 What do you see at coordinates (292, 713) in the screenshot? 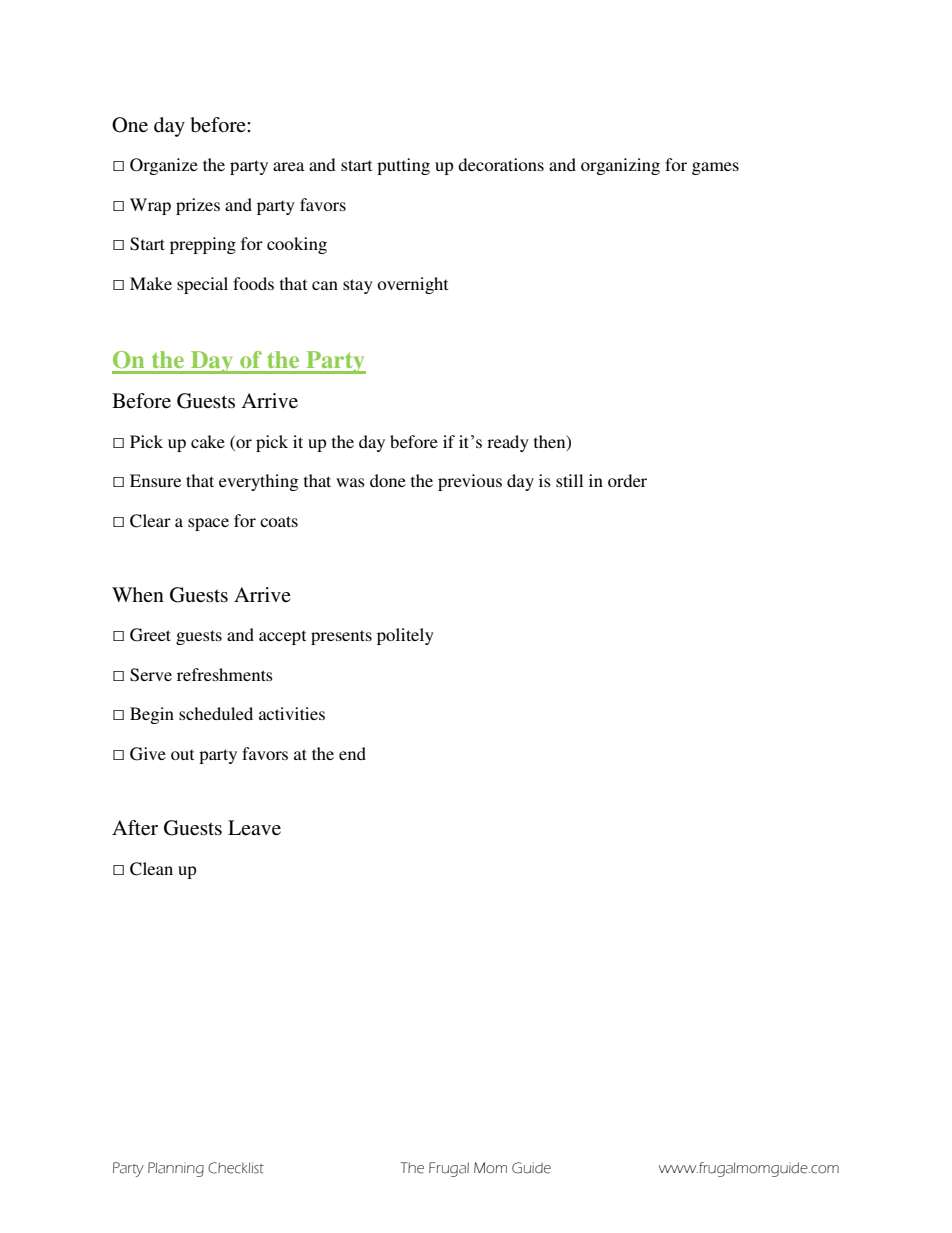
I see `activities` at bounding box center [292, 713].
